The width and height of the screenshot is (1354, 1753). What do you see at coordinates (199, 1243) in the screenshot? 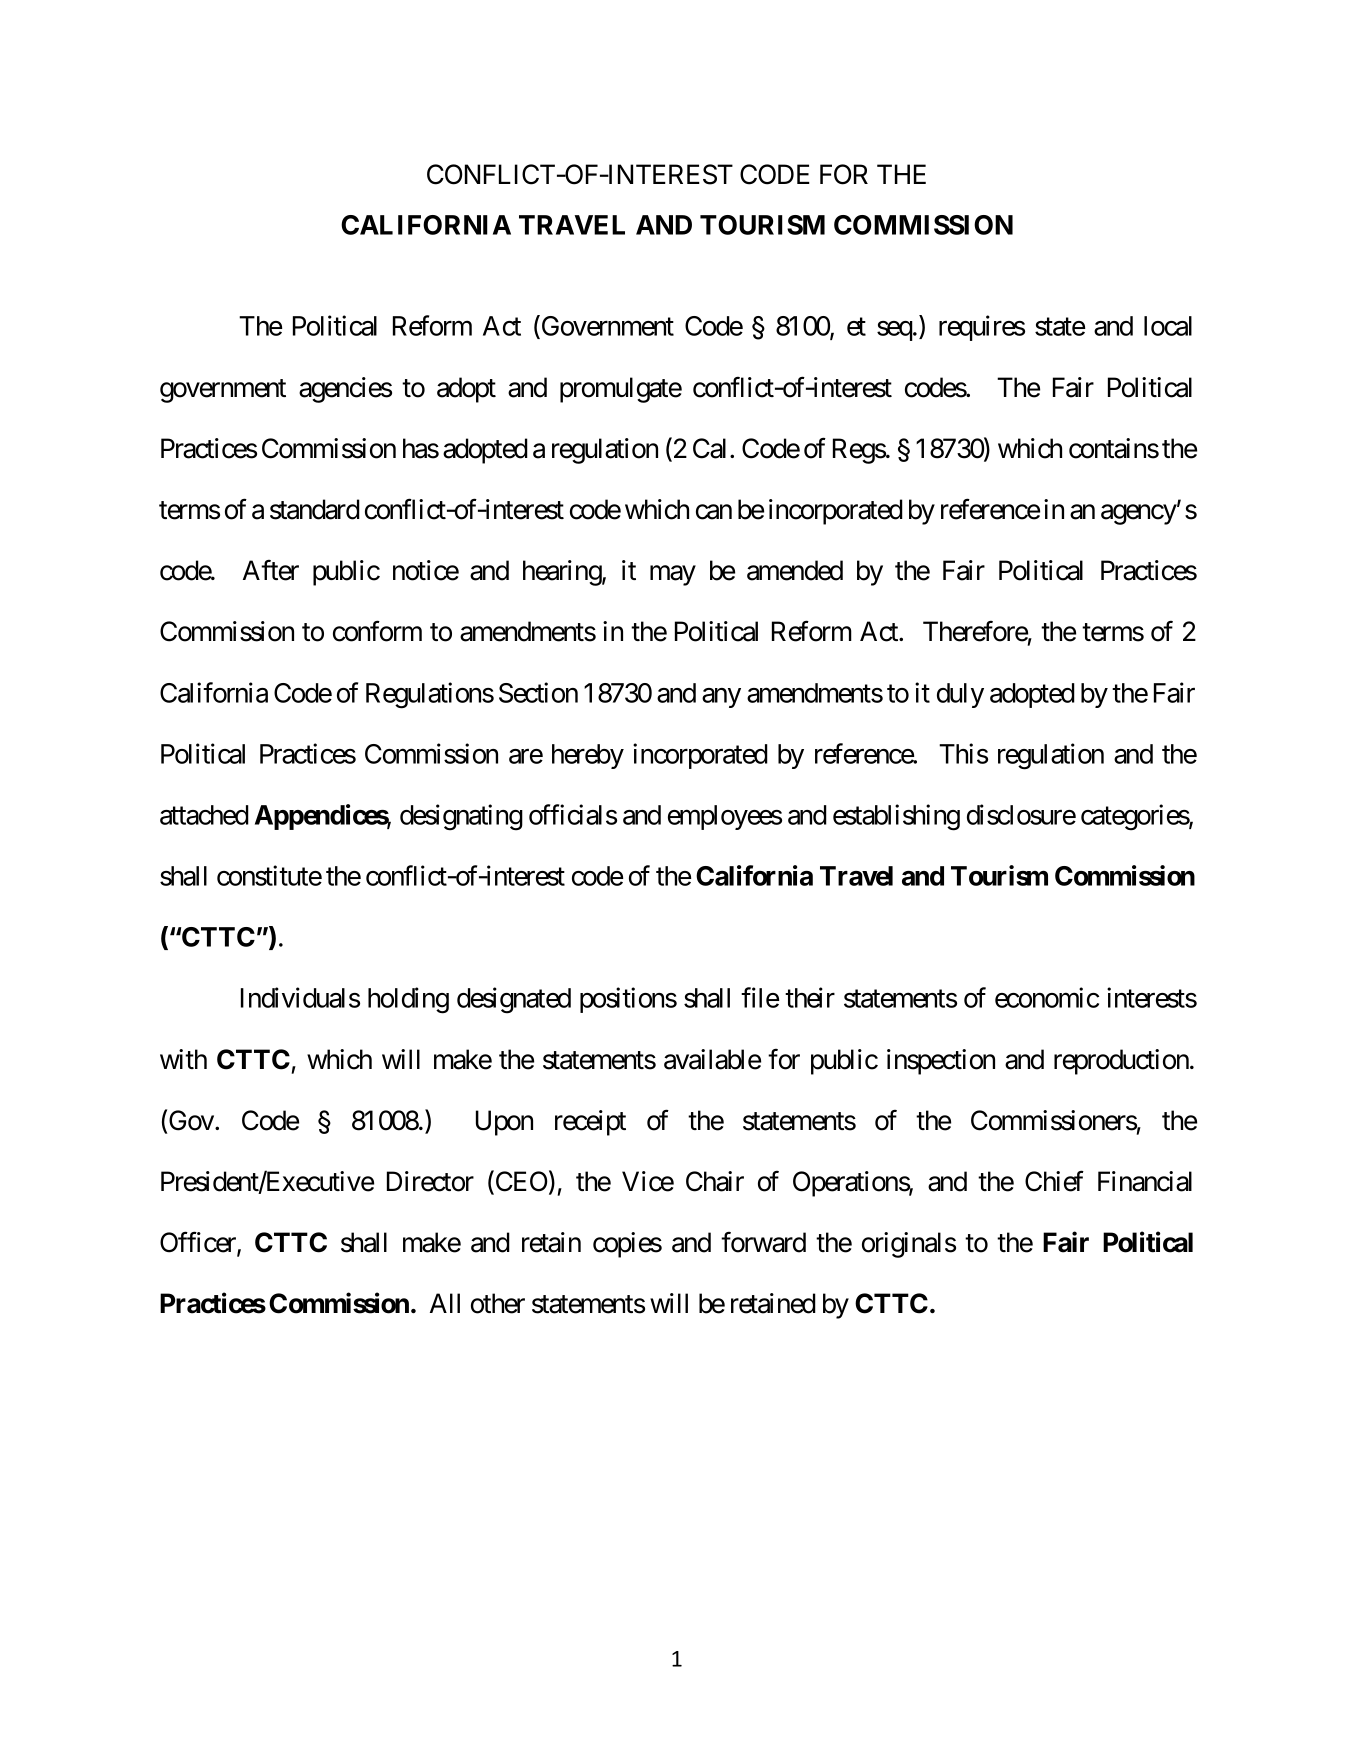
I see `Officer` at bounding box center [199, 1243].
